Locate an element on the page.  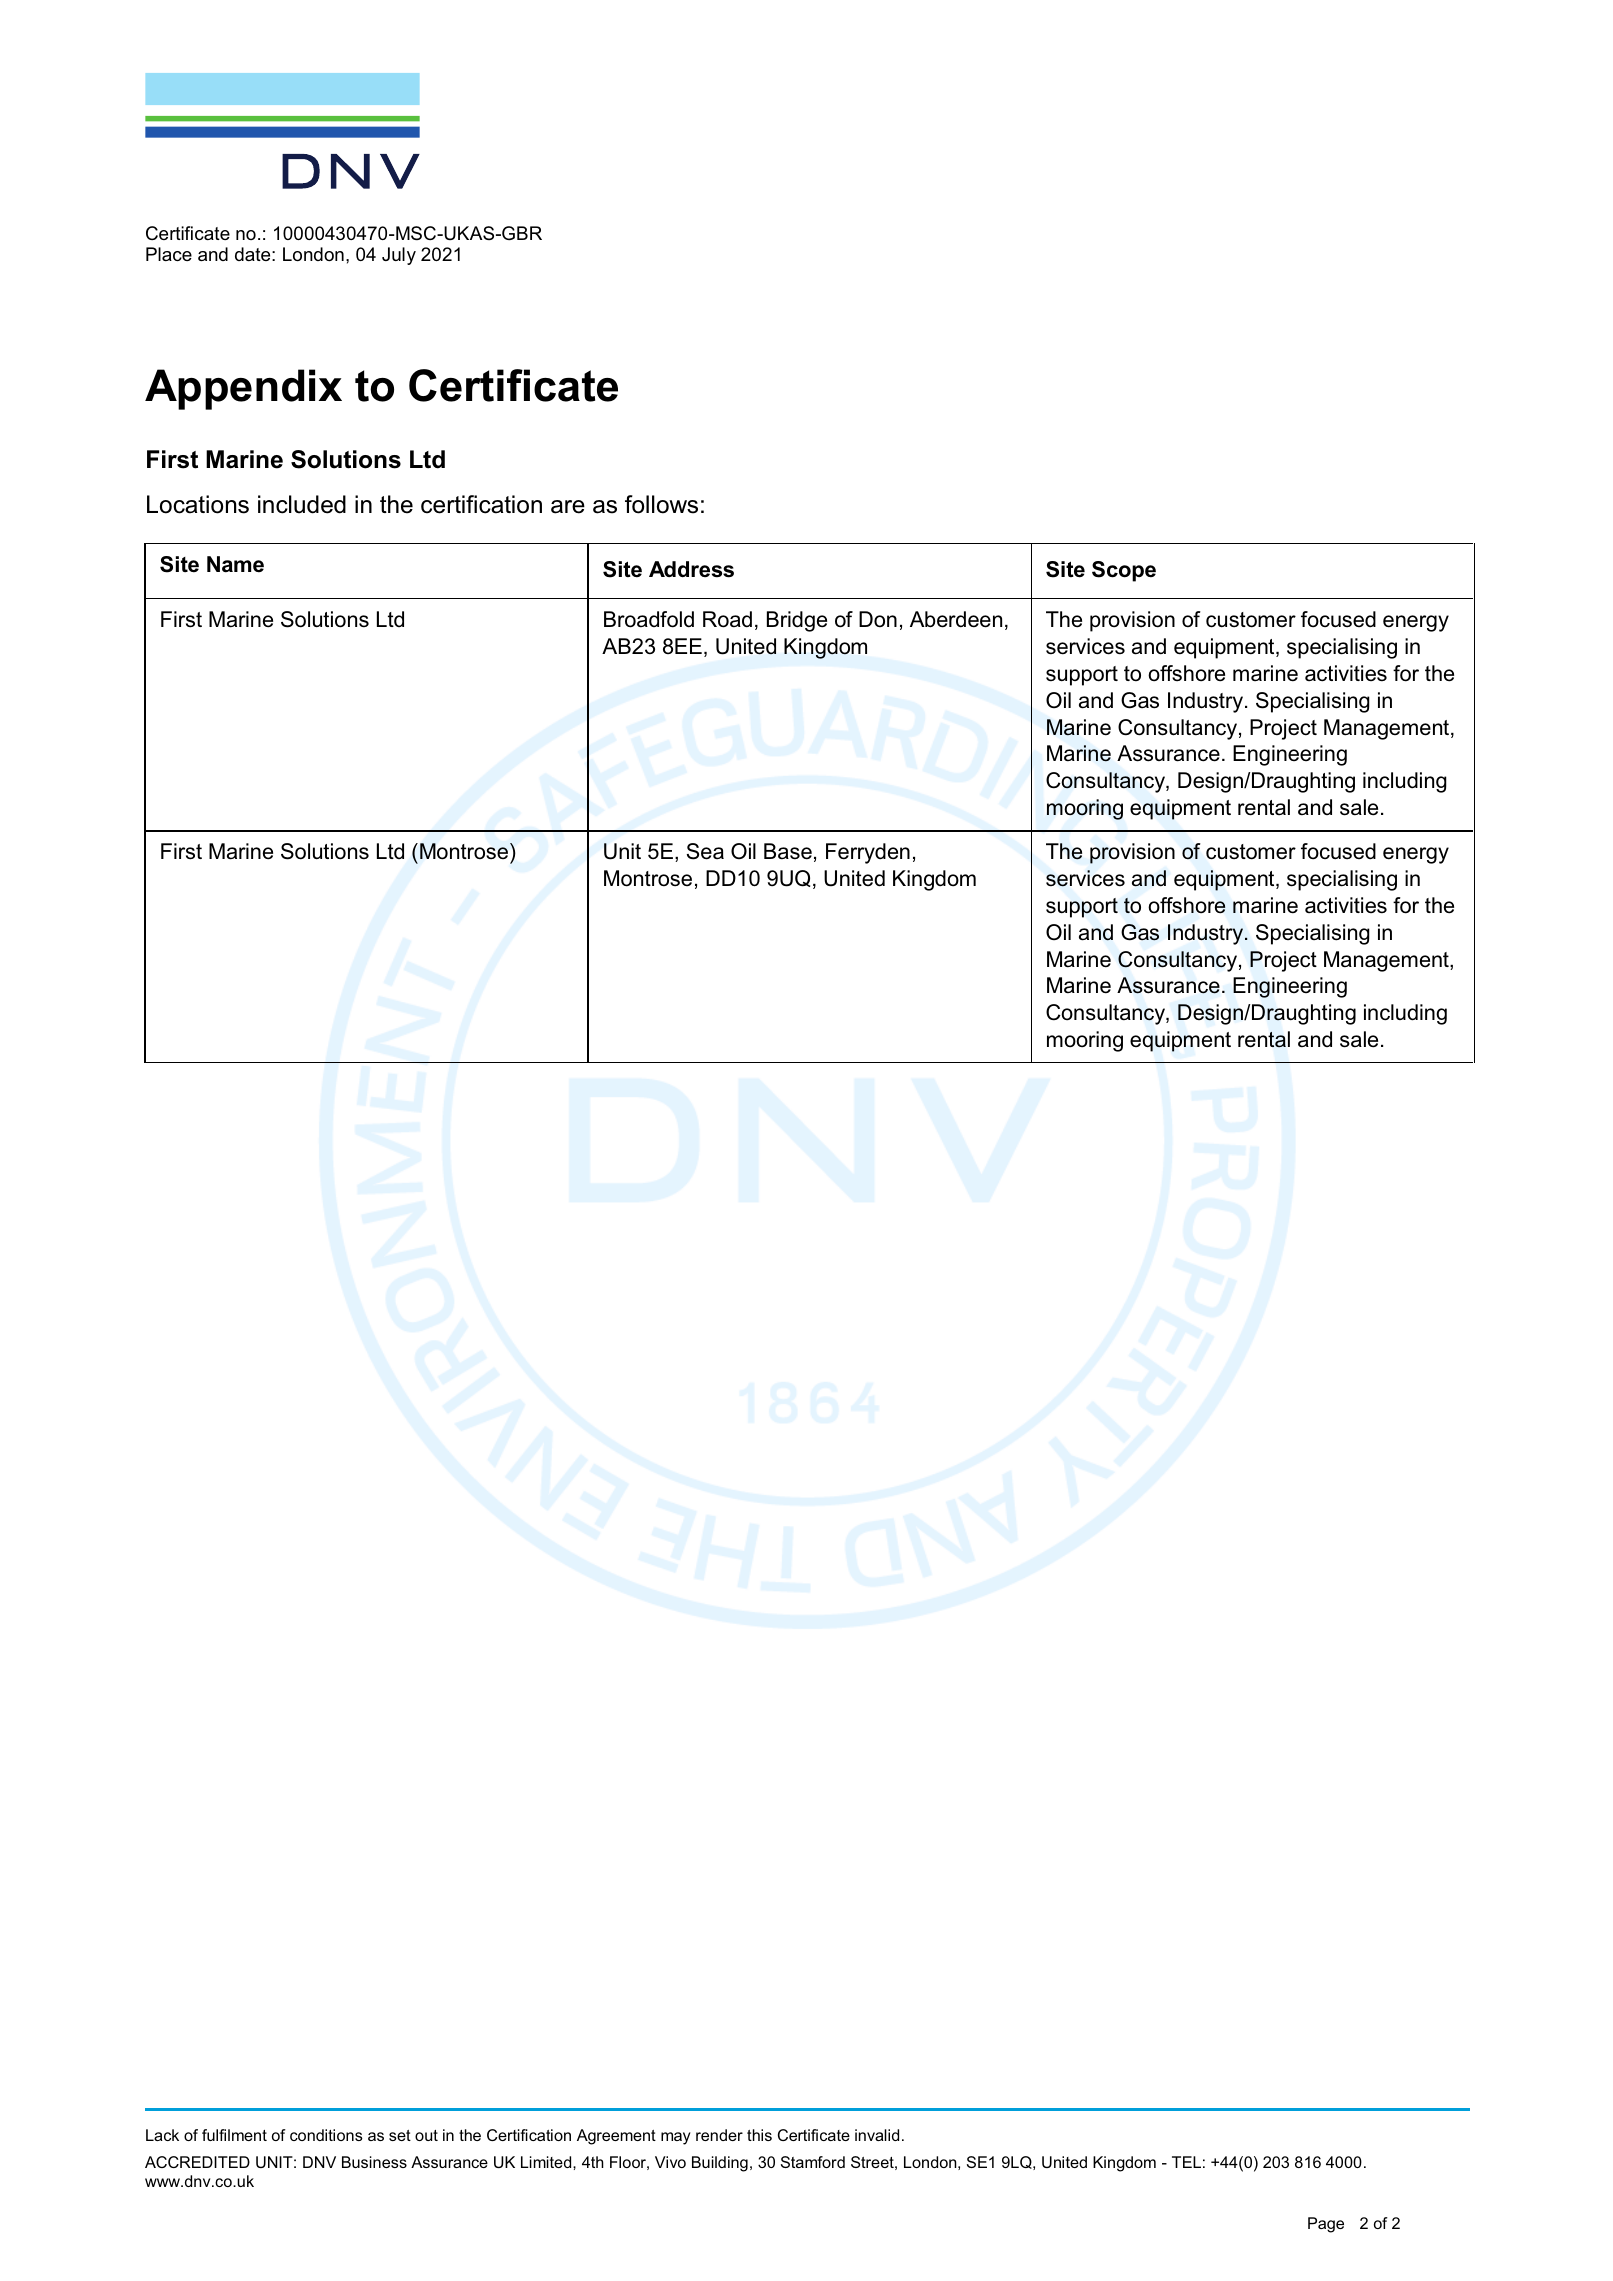
follows is located at coordinates (661, 504).
